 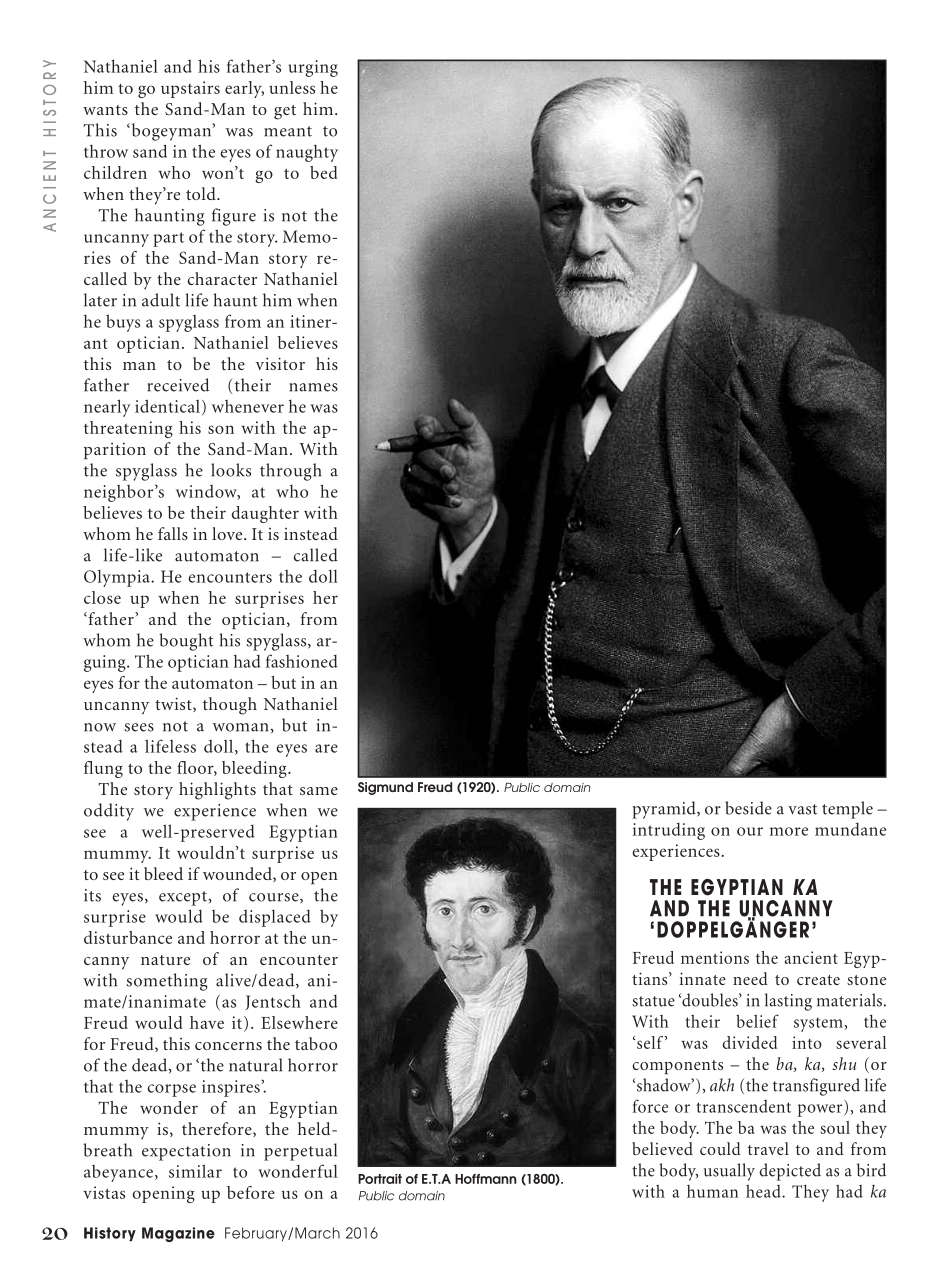 What do you see at coordinates (764, 1191) in the screenshot?
I see `head` at bounding box center [764, 1191].
